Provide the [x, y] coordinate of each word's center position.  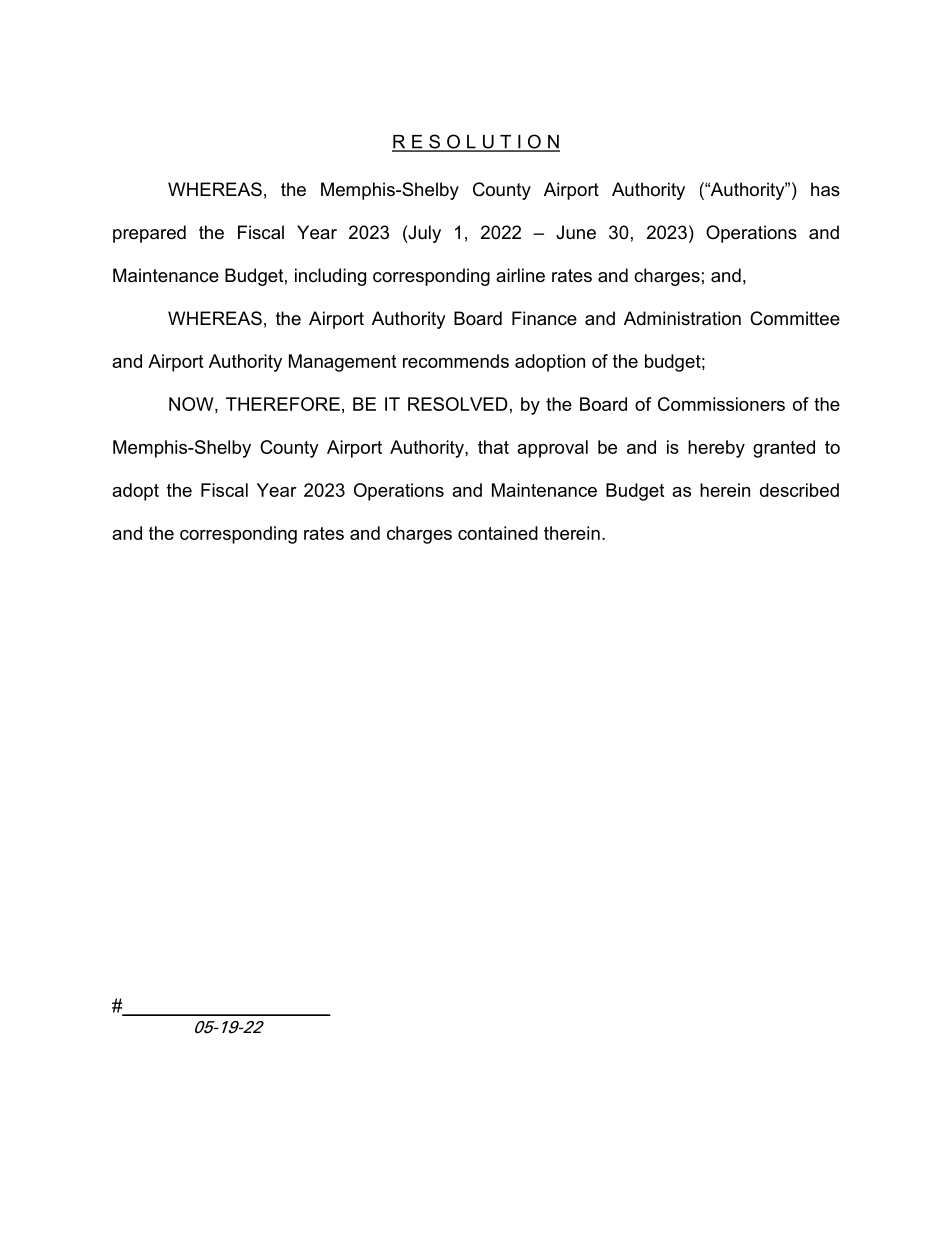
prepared [149, 234]
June [576, 232]
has [825, 189]
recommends [456, 361]
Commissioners [721, 404]
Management [342, 363]
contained [498, 533]
